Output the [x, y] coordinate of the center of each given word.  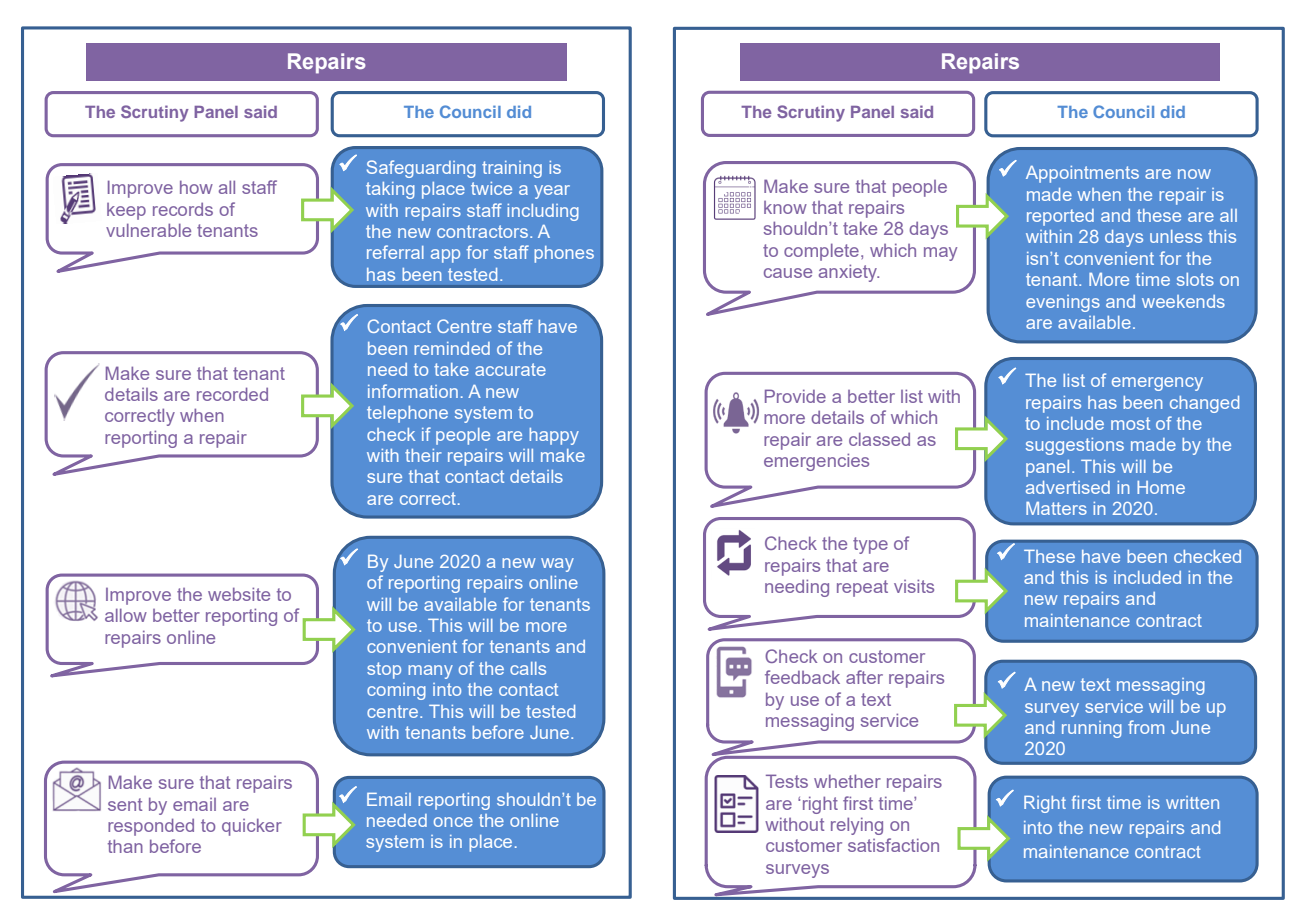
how [196, 187]
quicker [252, 827]
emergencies [816, 462]
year [552, 192]
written [1192, 802]
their [423, 455]
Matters [1056, 508]
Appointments [1082, 174]
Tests [787, 781]
